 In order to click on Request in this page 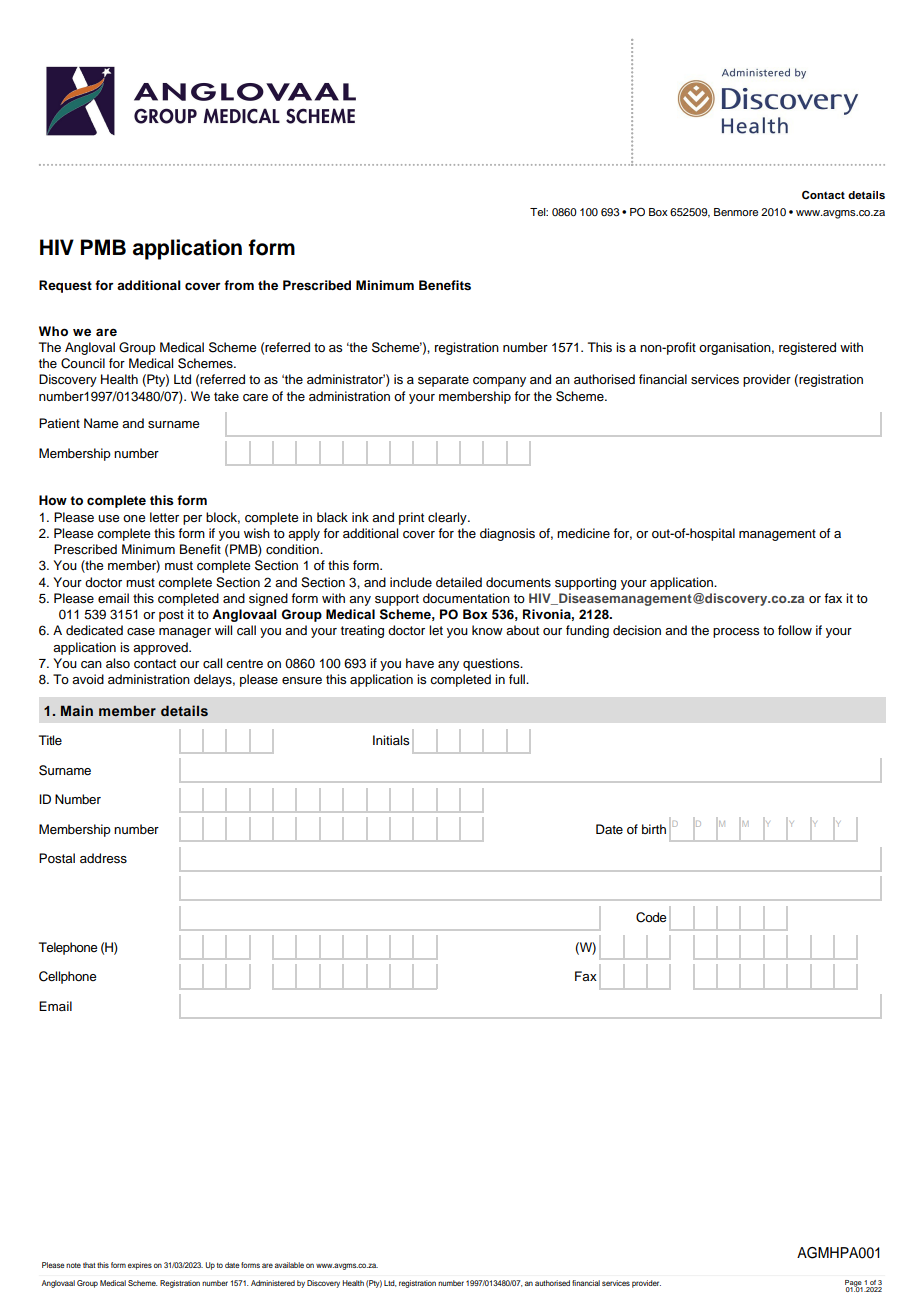, I will do `click(65, 286)`.
